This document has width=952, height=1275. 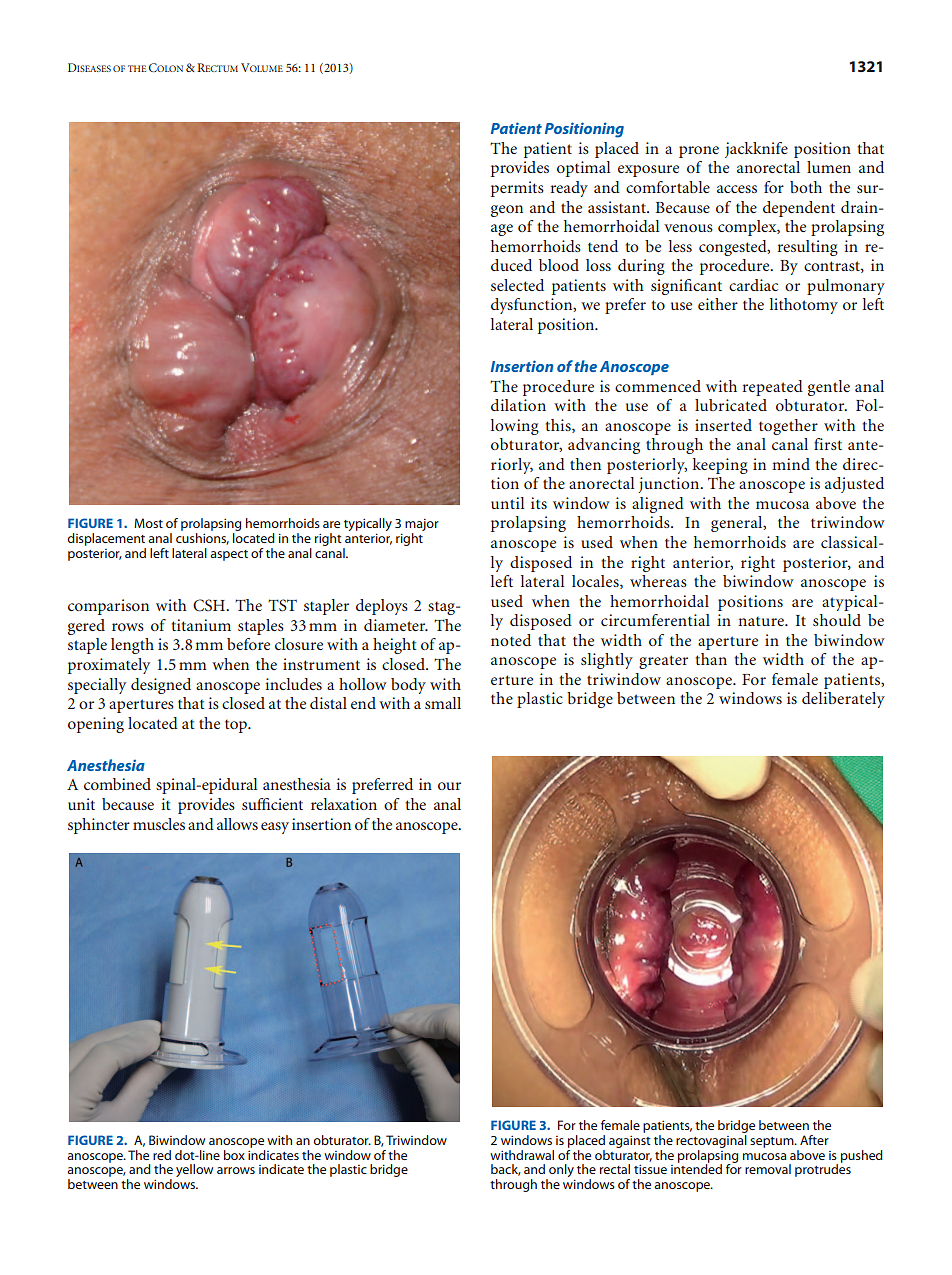 I want to click on only, so click(x=561, y=1172).
